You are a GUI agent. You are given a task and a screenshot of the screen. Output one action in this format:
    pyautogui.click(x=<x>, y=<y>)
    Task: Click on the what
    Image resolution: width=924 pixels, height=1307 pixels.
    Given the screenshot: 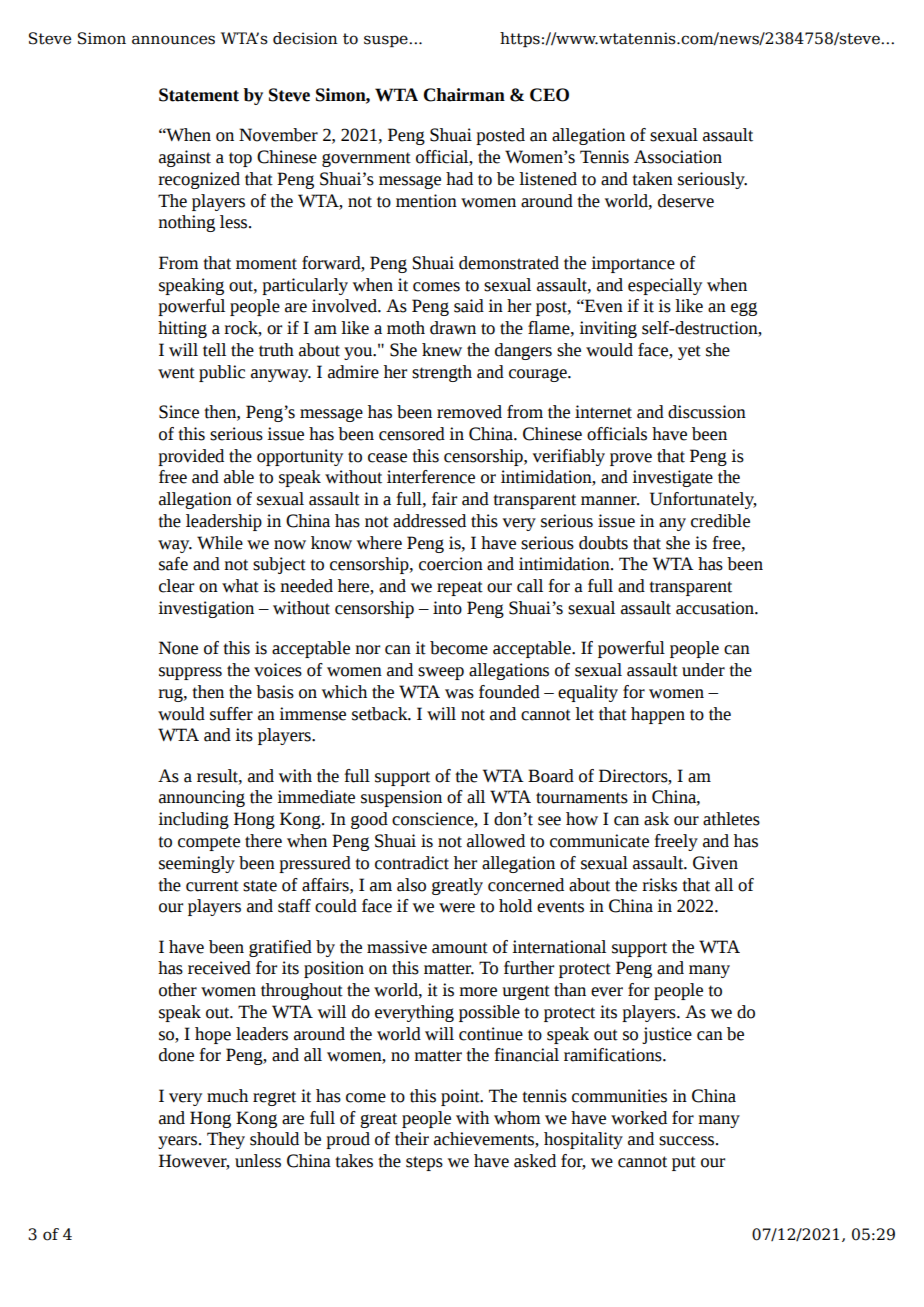 What is the action you would take?
    pyautogui.click(x=240, y=586)
